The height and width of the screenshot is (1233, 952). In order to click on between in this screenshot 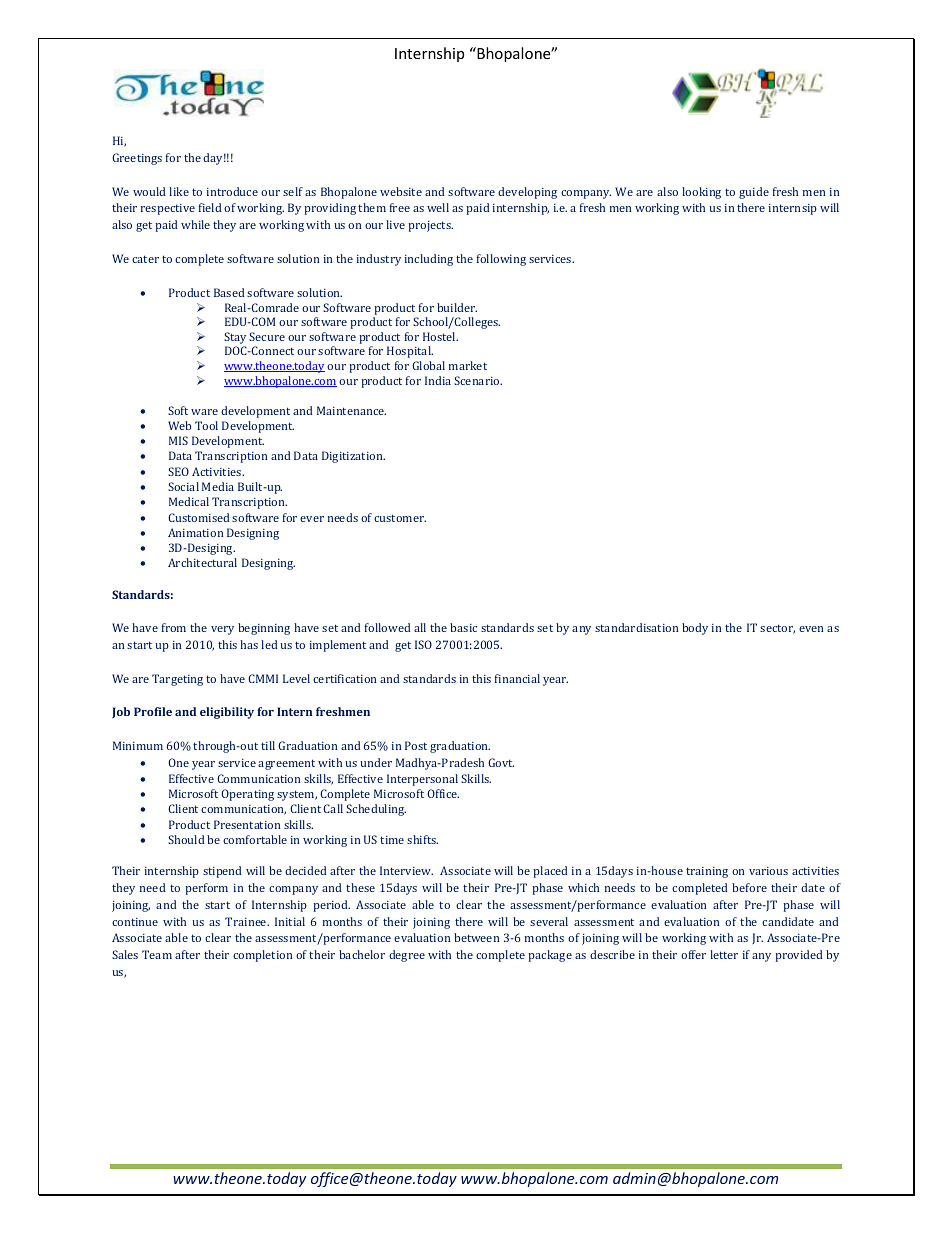, I will do `click(476, 937)`.
